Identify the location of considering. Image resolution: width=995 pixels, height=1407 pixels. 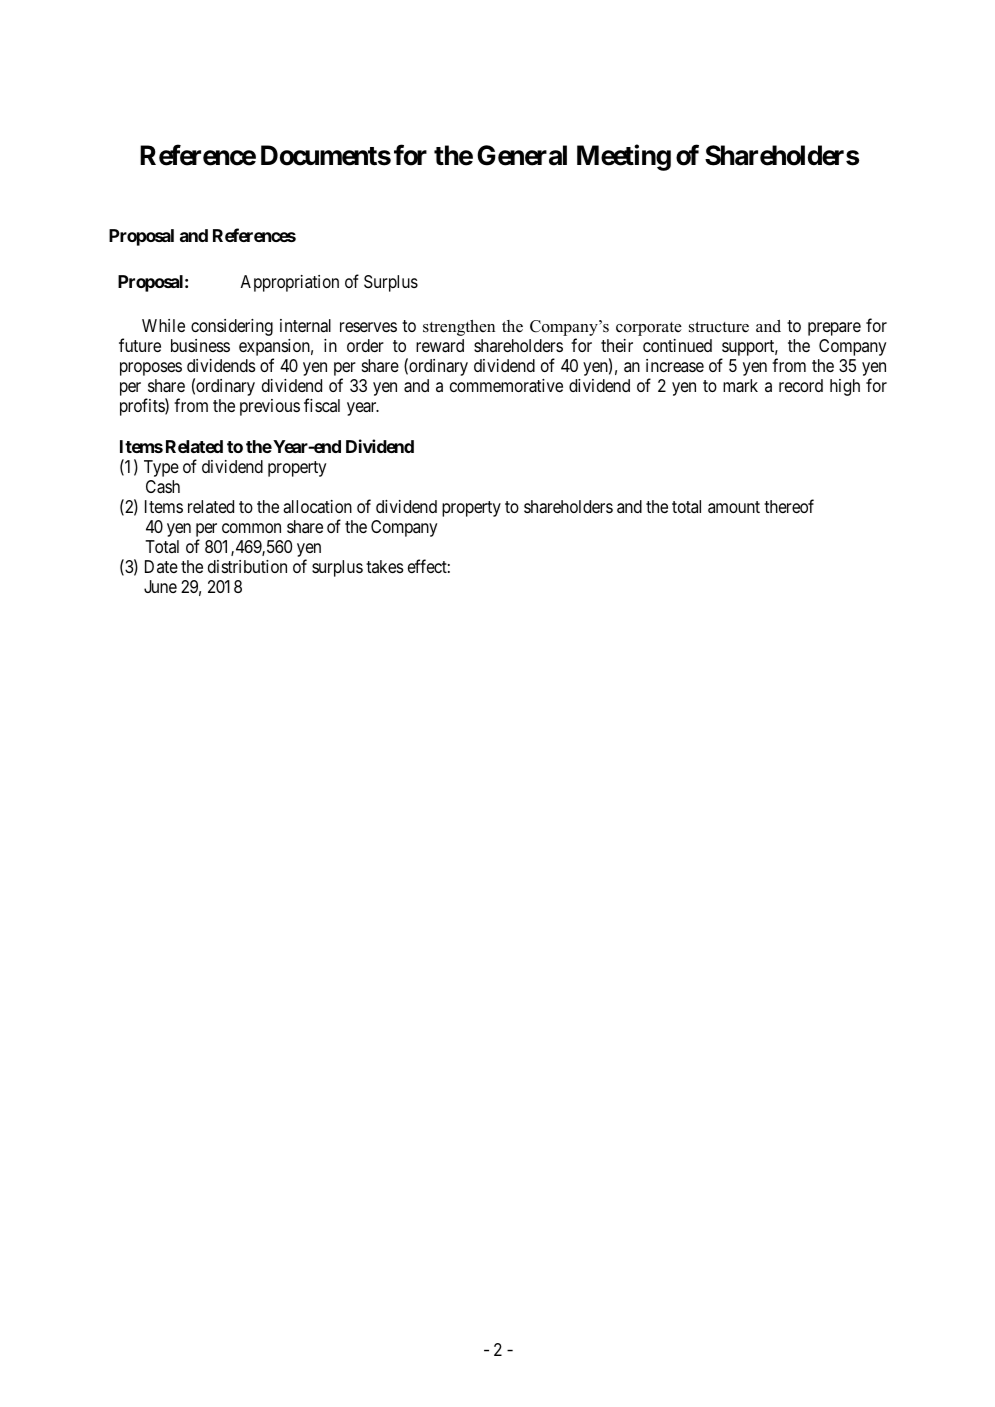
(232, 327).
